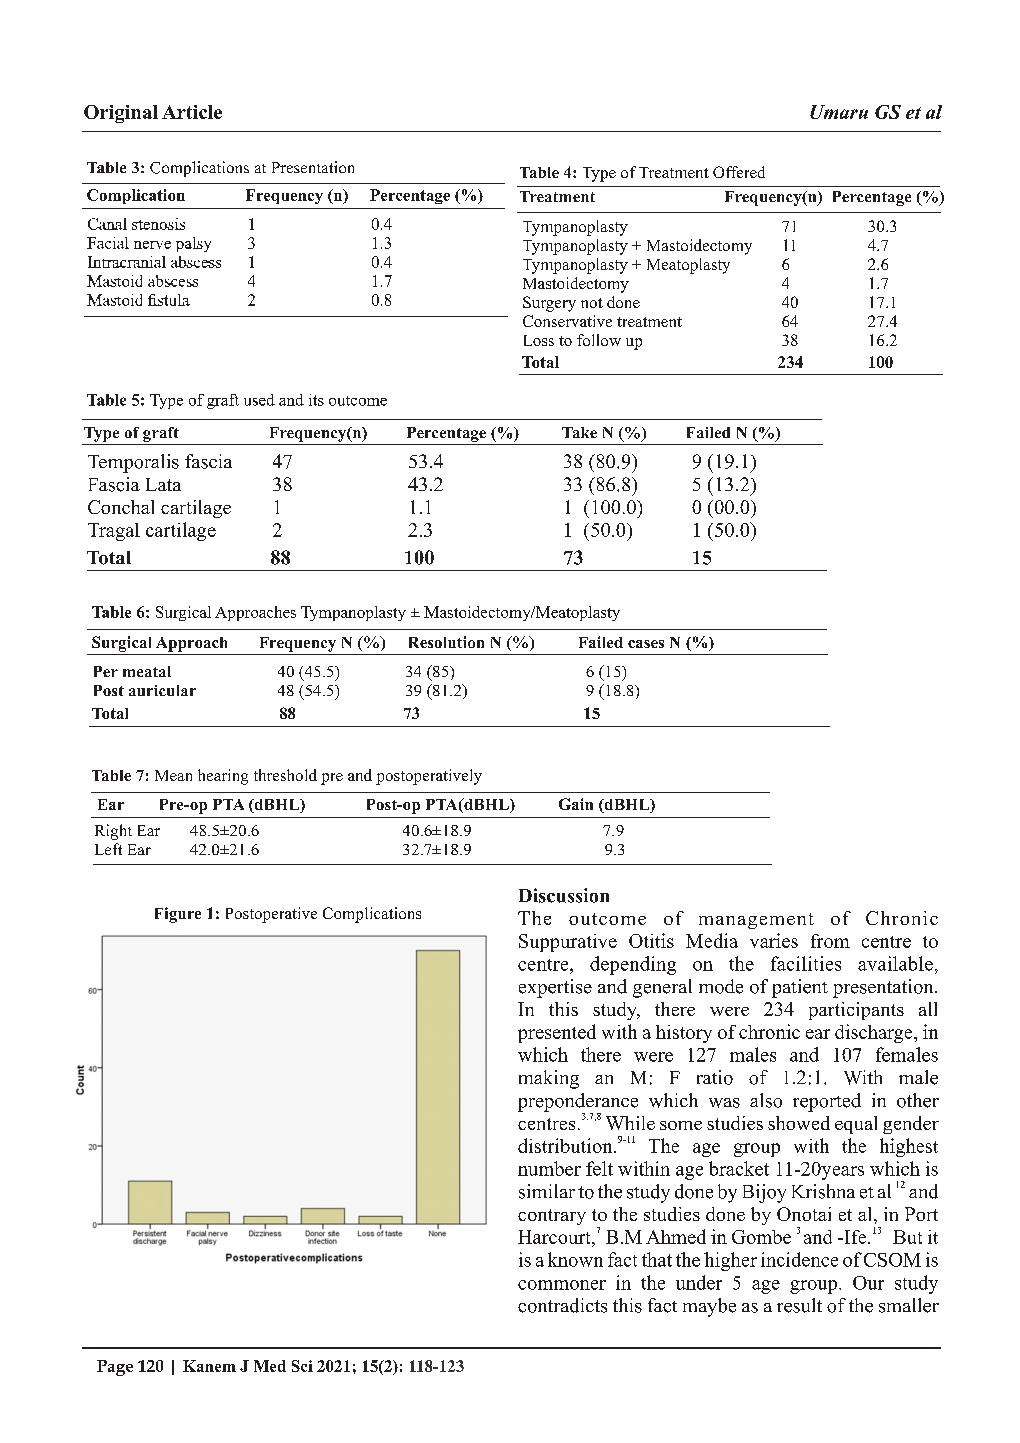  Describe the element at coordinates (115, 1368) in the screenshot. I see `Page` at that location.
